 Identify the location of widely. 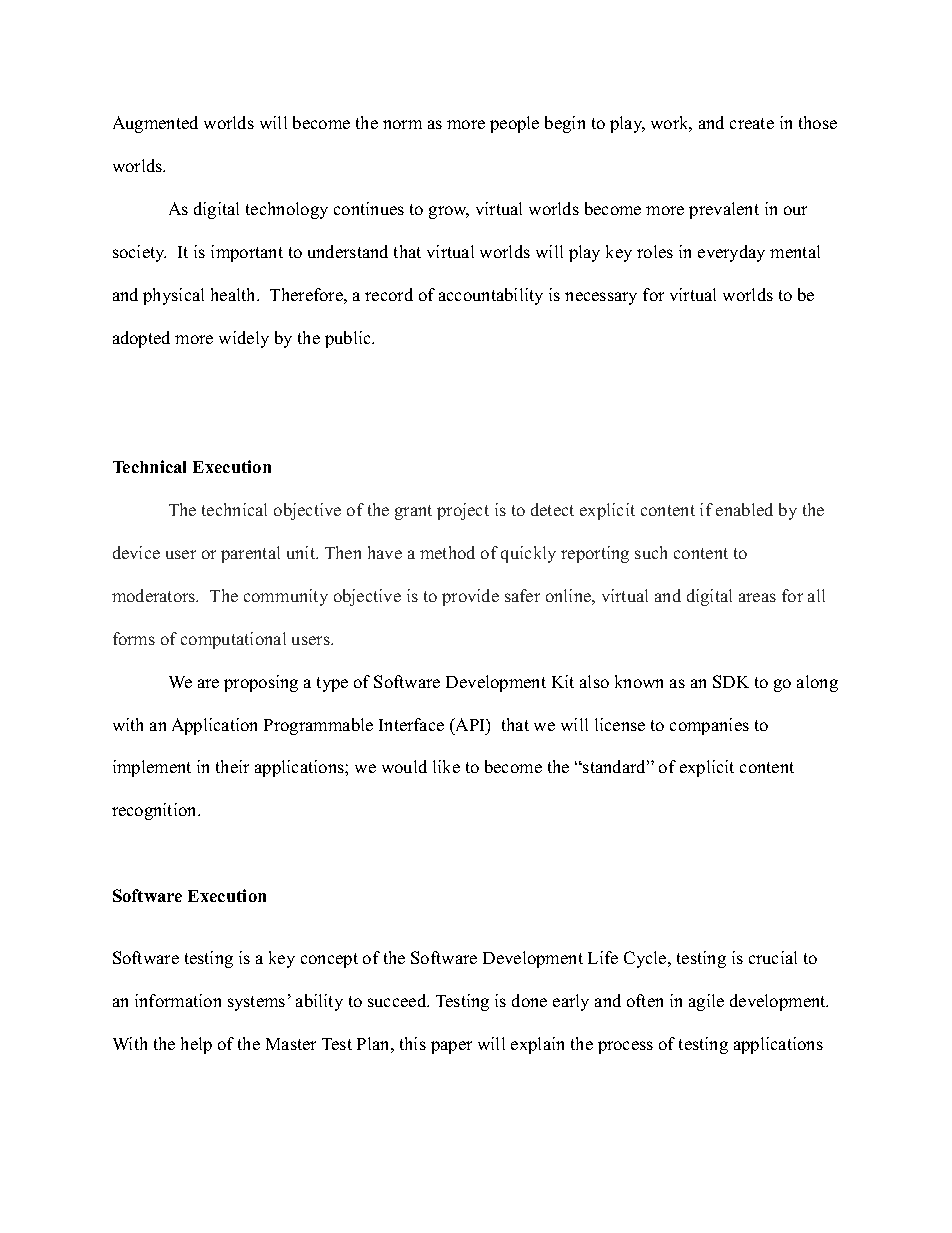
(244, 339).
